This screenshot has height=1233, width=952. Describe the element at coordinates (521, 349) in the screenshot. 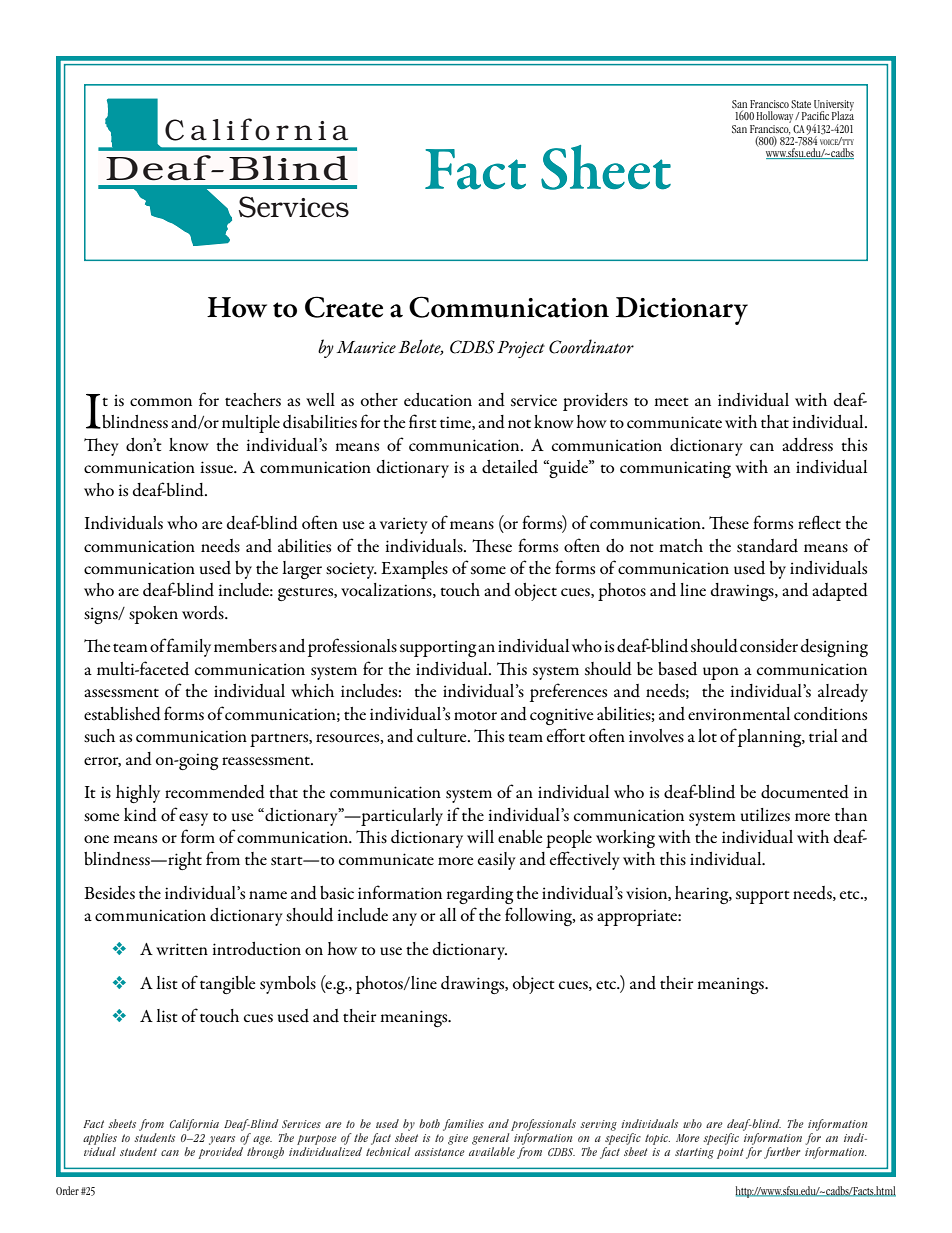

I see `Project` at that location.
